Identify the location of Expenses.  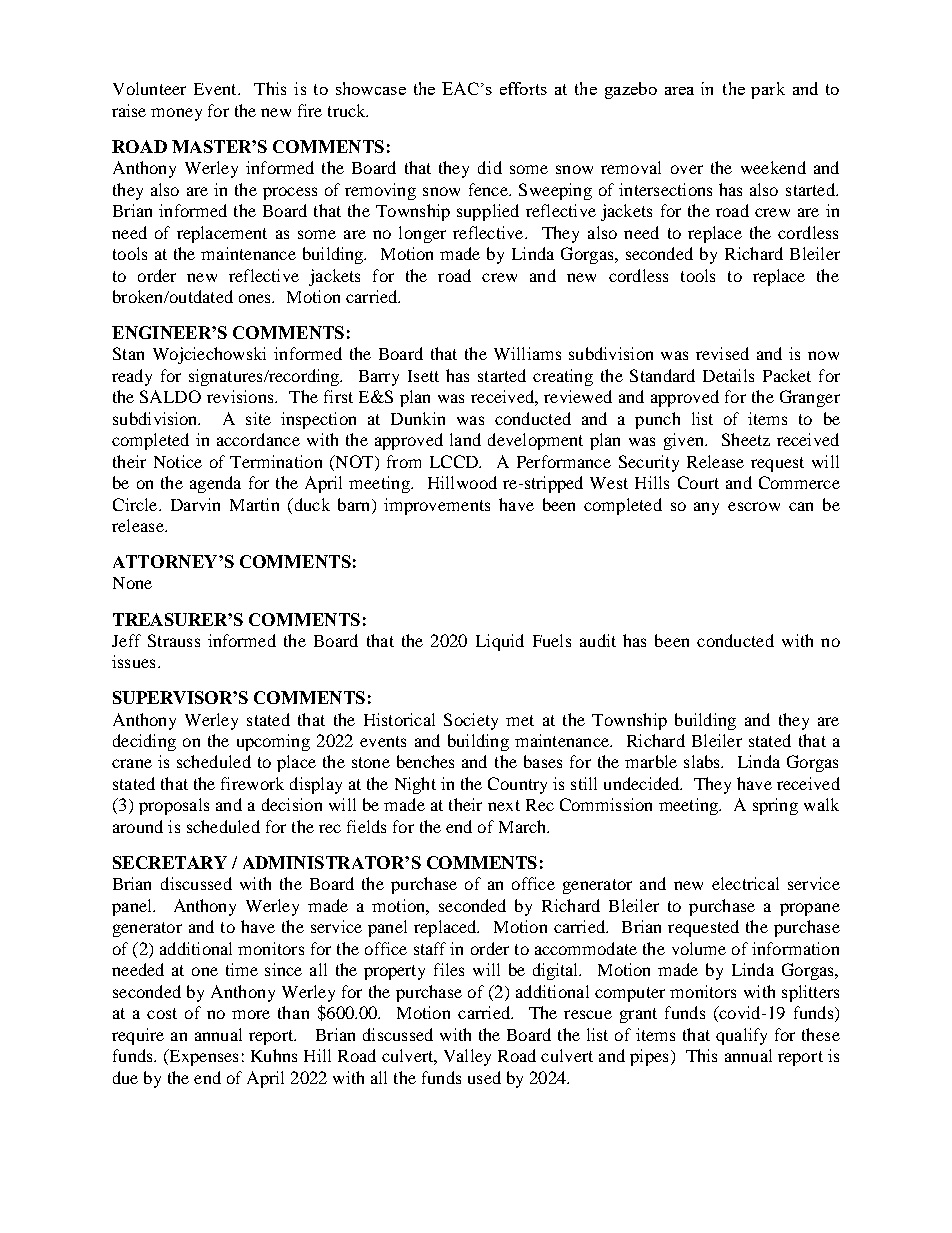
(202, 1057).
